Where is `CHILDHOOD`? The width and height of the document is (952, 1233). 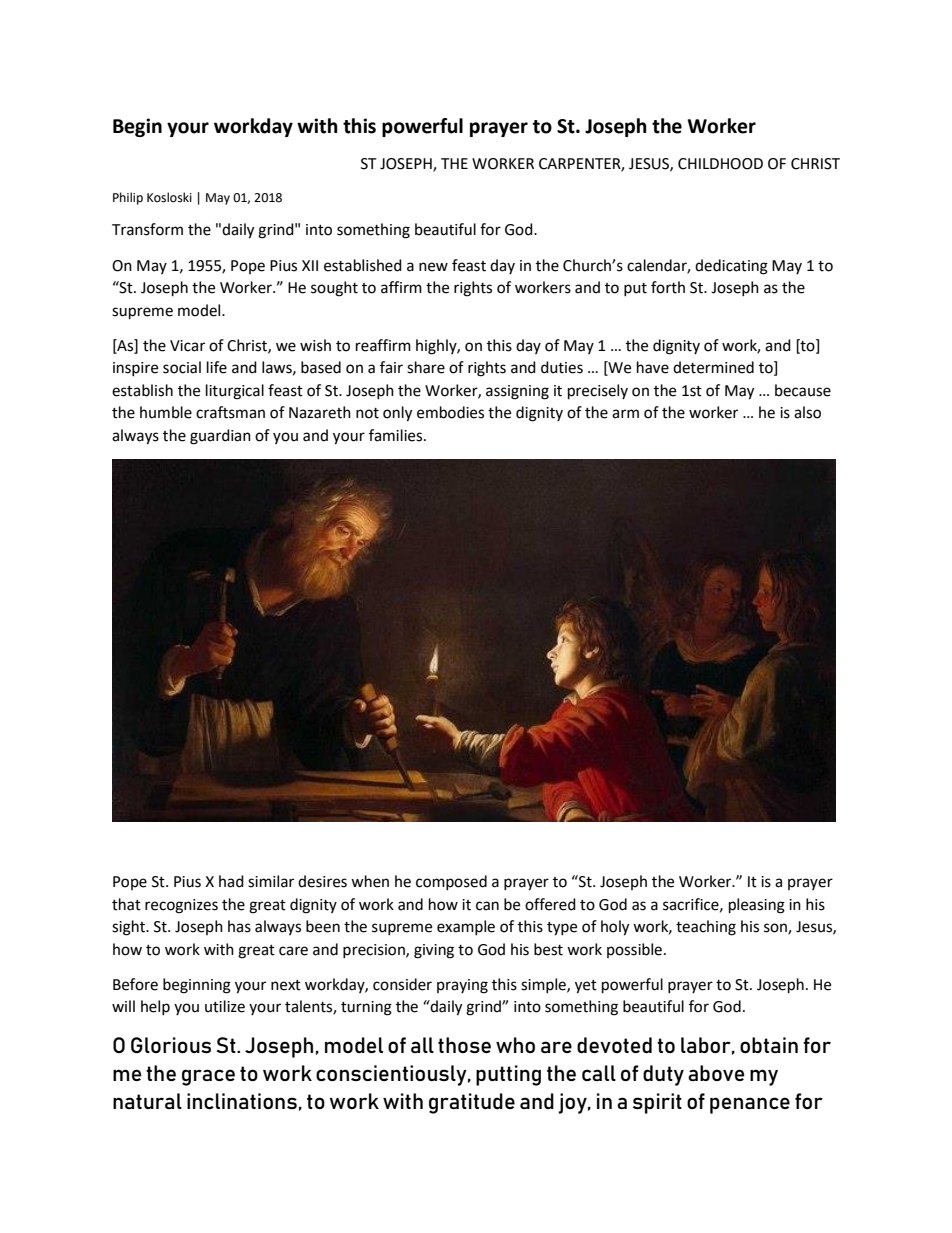
CHILDHOOD is located at coordinates (720, 164).
